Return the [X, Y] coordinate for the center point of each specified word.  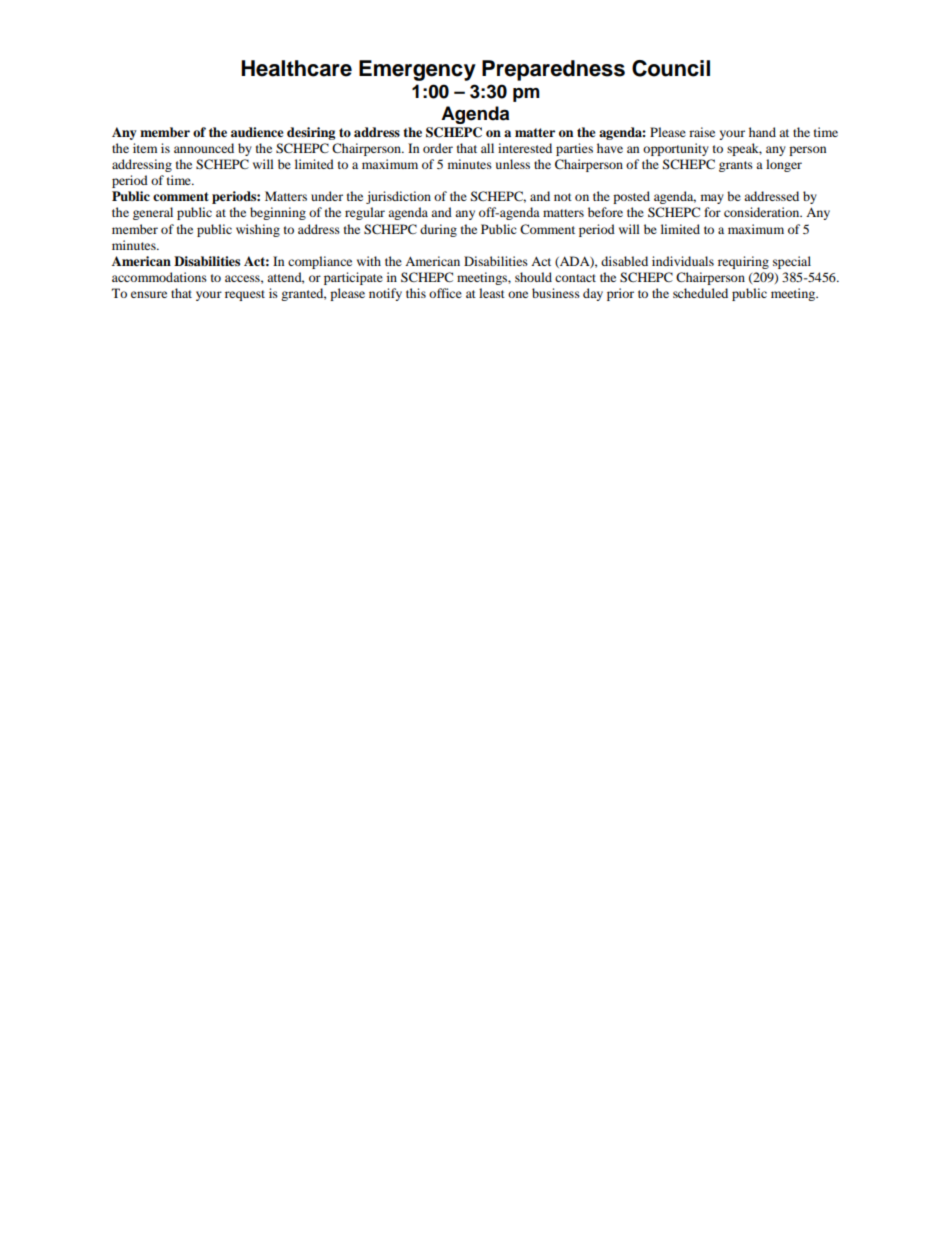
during [438, 230]
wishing [258, 230]
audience [257, 132]
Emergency [417, 70]
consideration [763, 212]
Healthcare [296, 68]
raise [702, 132]
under [327, 196]
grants [736, 166]
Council [671, 68]
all [487, 148]
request [245, 295]
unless [513, 164]
